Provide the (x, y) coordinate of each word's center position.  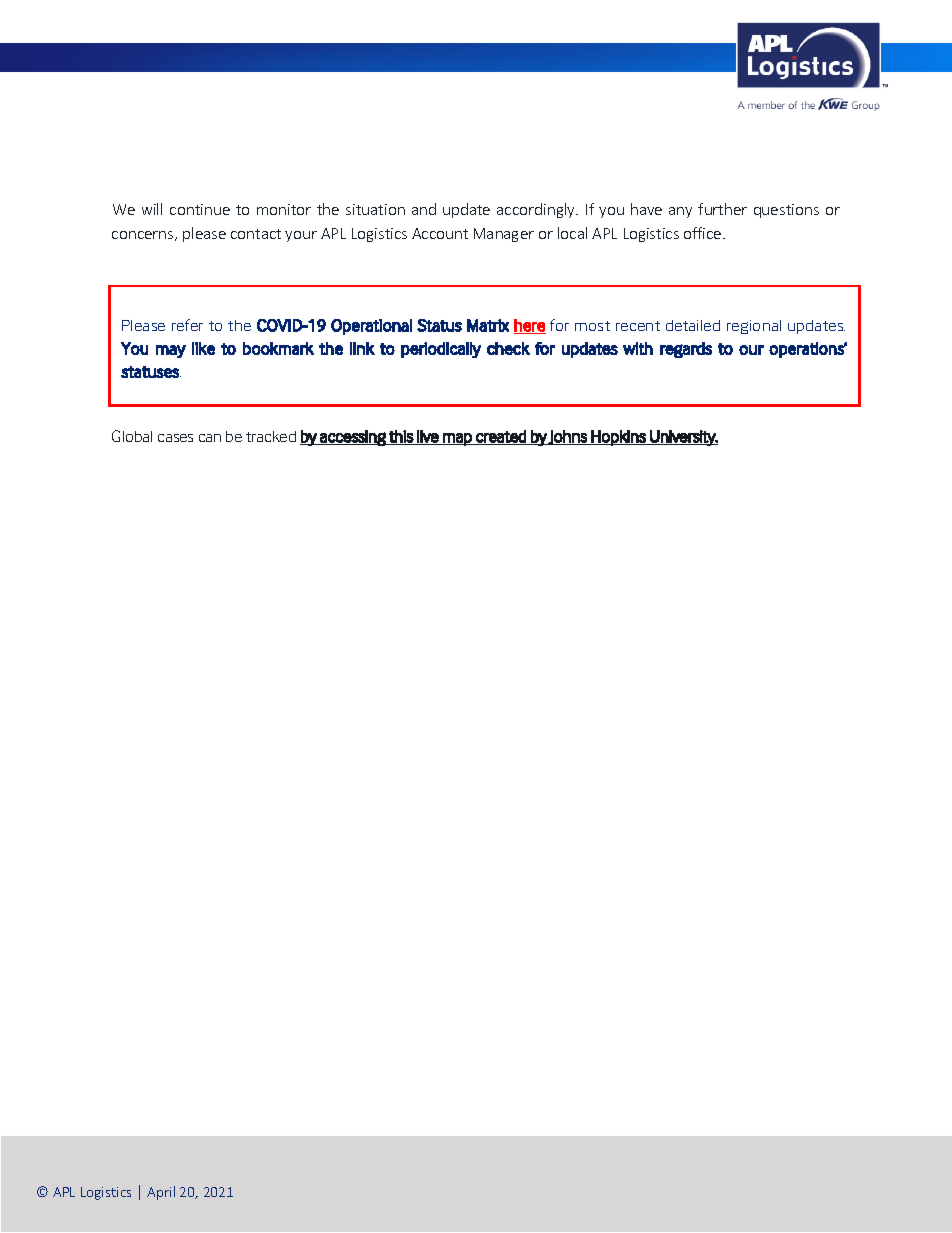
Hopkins (619, 438)
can (210, 438)
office (704, 233)
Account (440, 233)
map (457, 439)
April (161, 1193)
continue (200, 209)
